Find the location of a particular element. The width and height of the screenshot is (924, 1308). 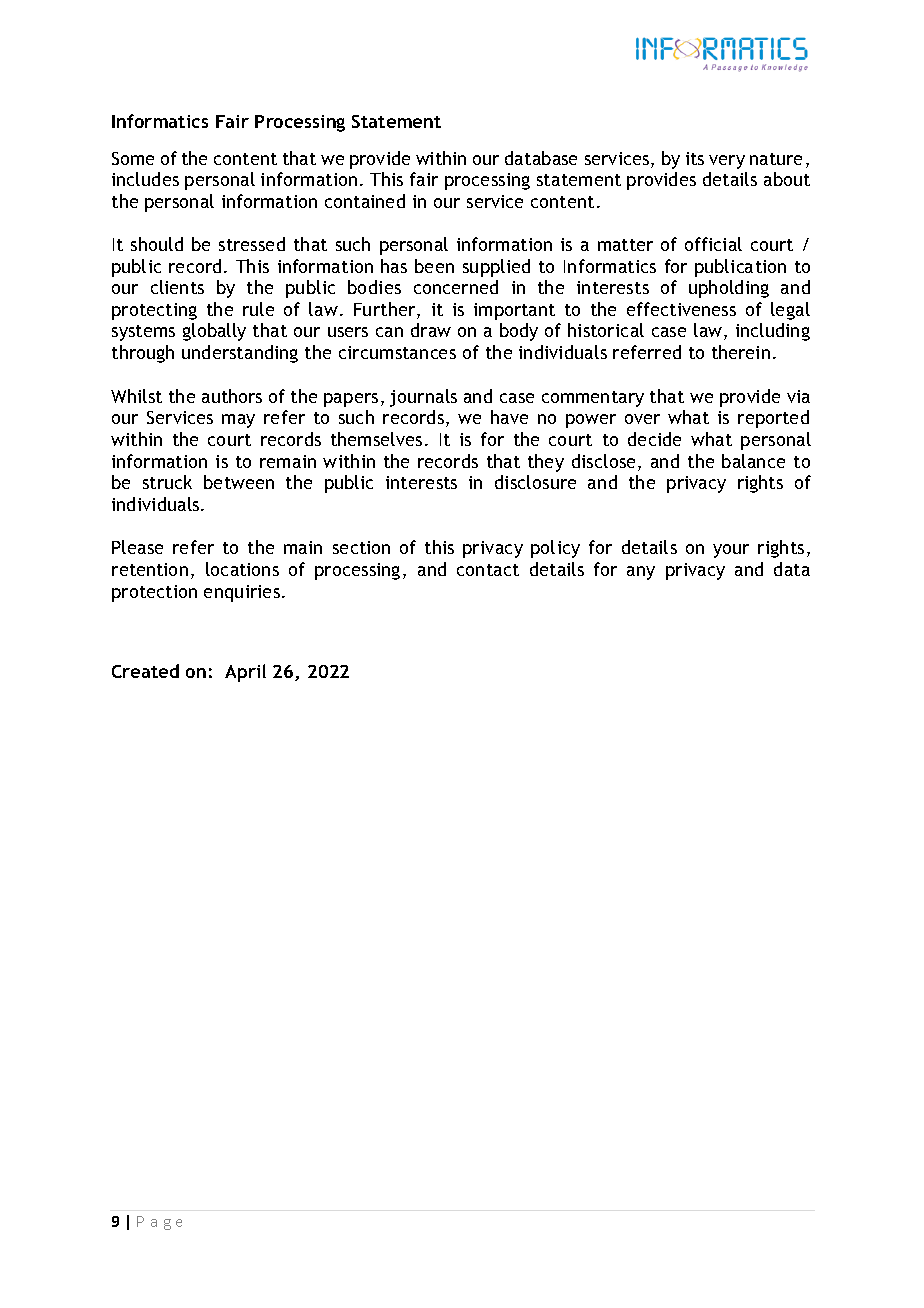

upholding is located at coordinates (729, 289).
